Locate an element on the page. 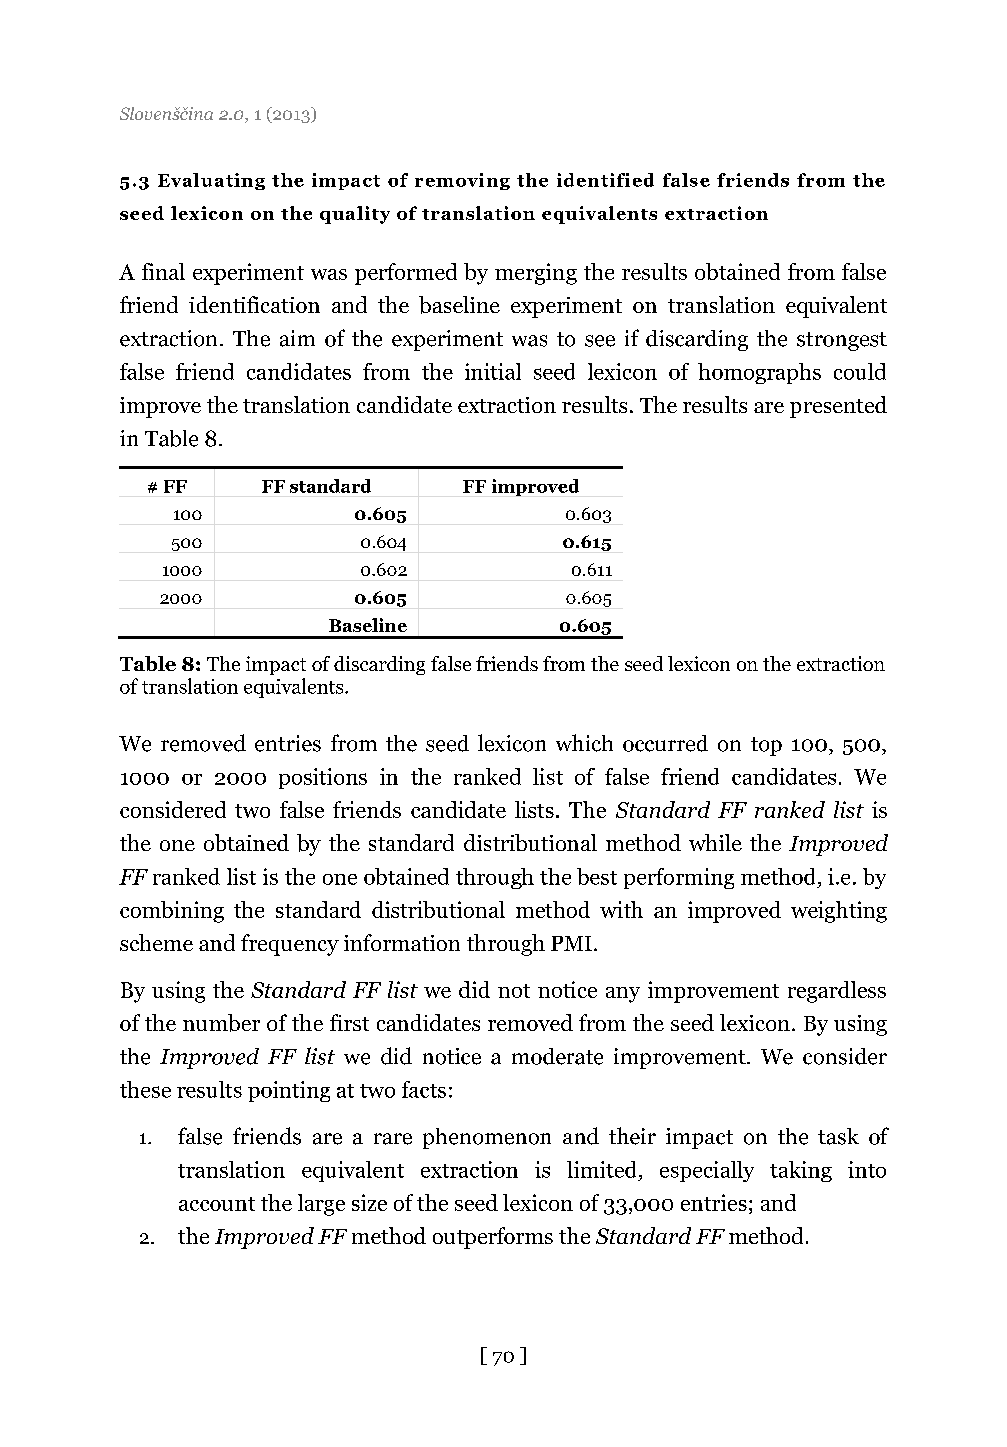 The image size is (1007, 1447). outperforms is located at coordinates (493, 1238).
